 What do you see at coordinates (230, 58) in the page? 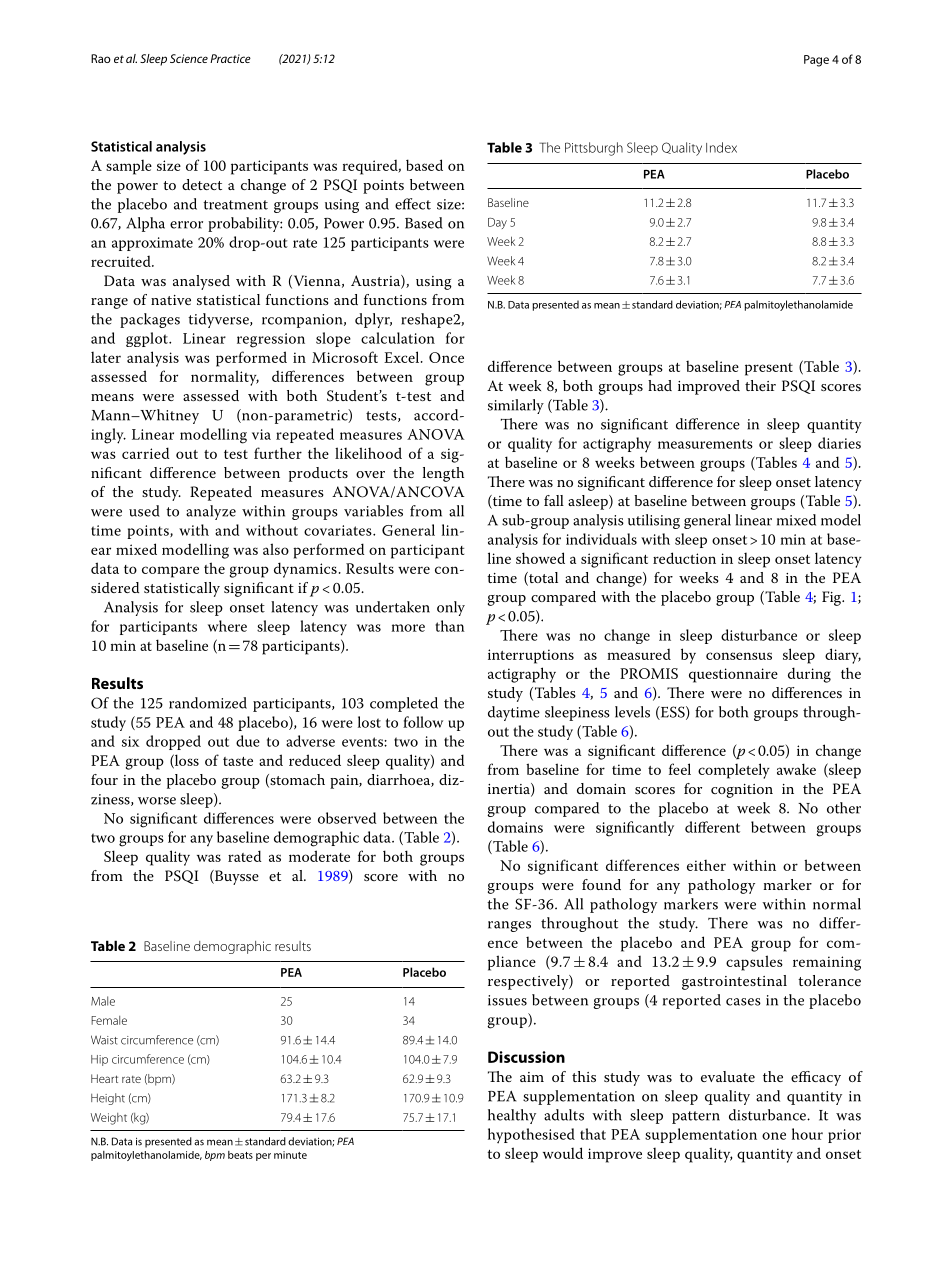
I see `Practice` at bounding box center [230, 58].
